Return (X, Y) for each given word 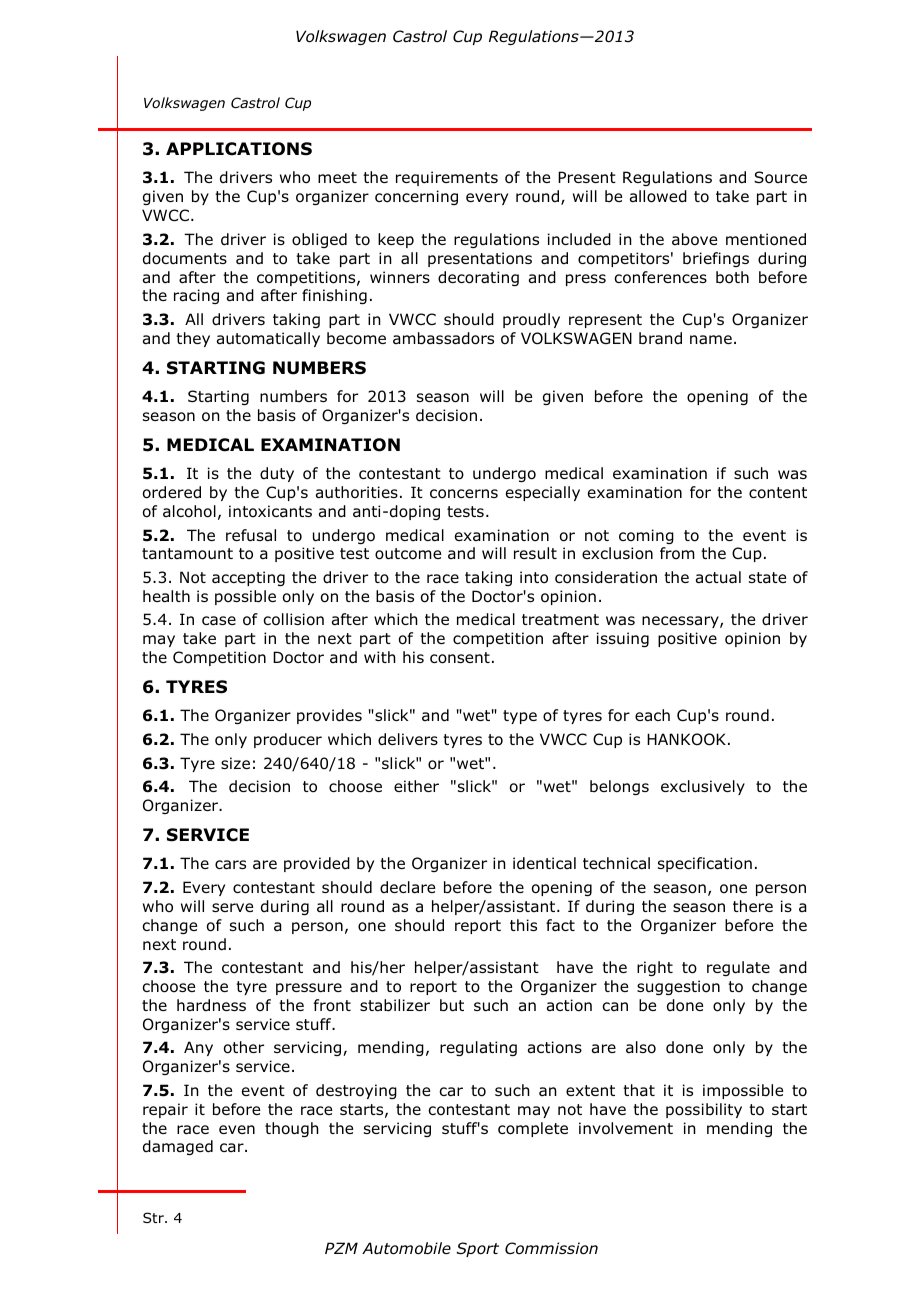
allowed (658, 196)
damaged (178, 1147)
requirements (447, 178)
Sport (477, 1249)
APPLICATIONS (239, 149)
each (652, 715)
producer (288, 740)
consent (460, 658)
